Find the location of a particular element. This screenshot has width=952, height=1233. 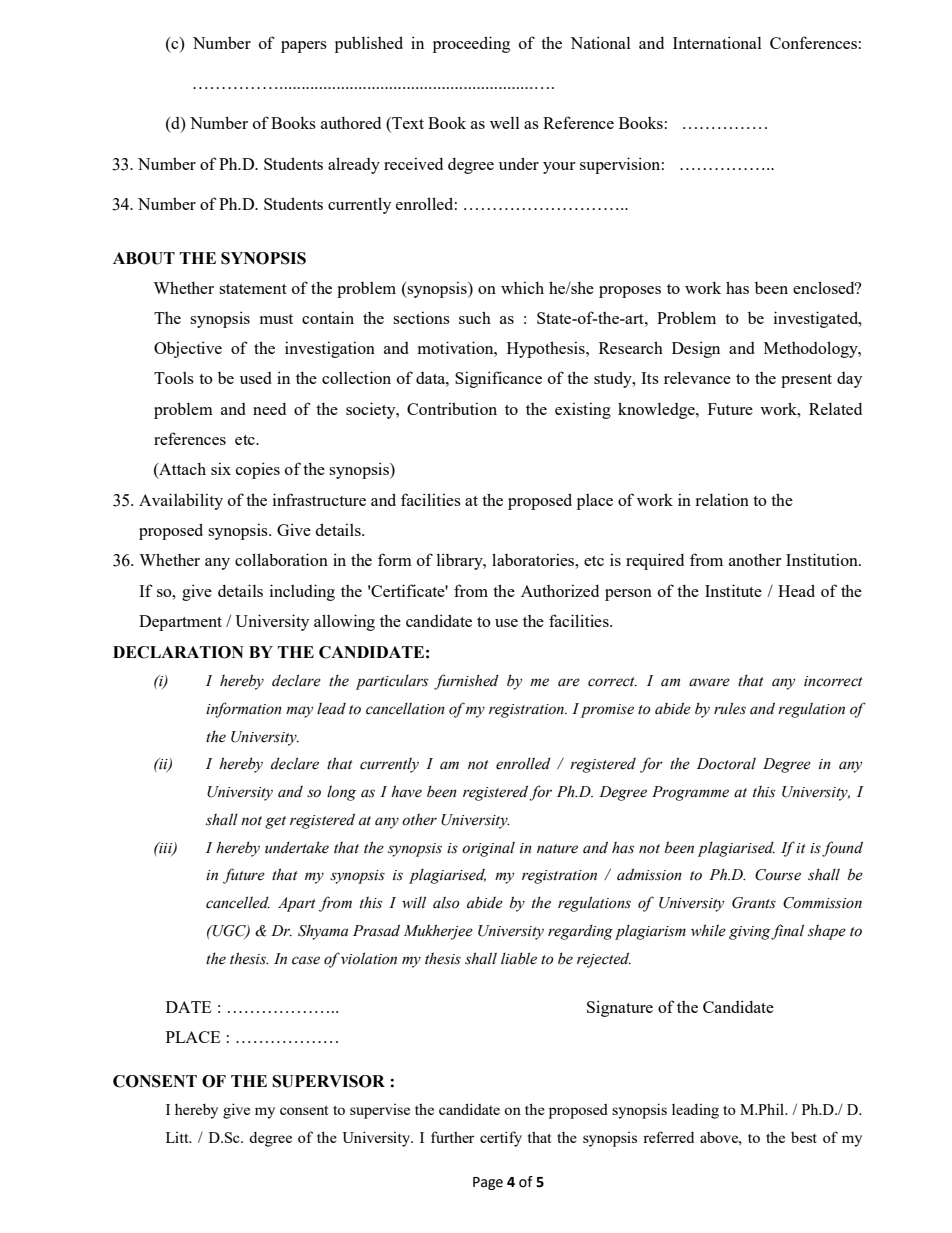

Litt is located at coordinates (178, 1137).
